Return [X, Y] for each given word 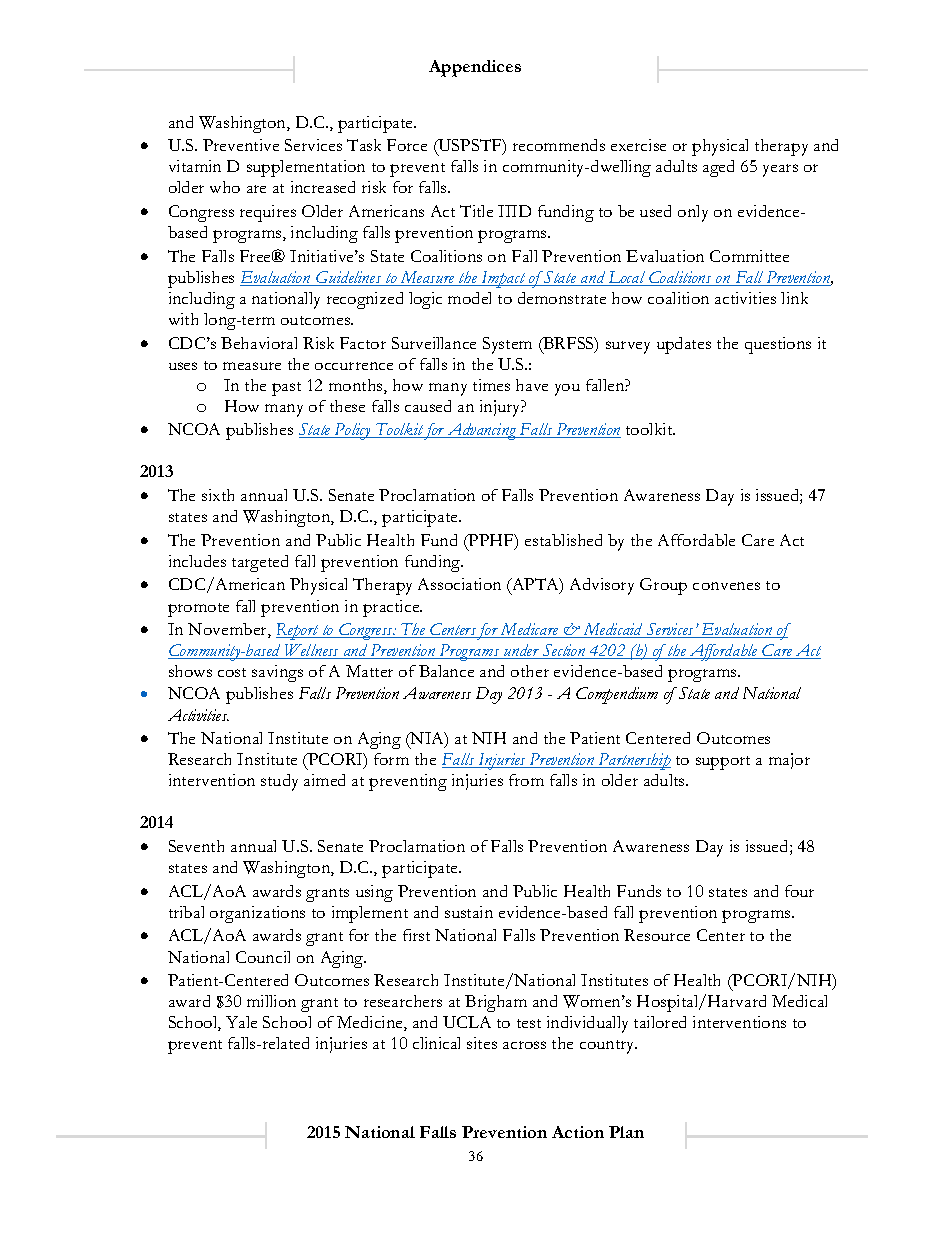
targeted [260, 563]
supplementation [306, 168]
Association [459, 584]
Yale [241, 1022]
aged [718, 168]
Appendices [475, 68]
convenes [726, 586]
